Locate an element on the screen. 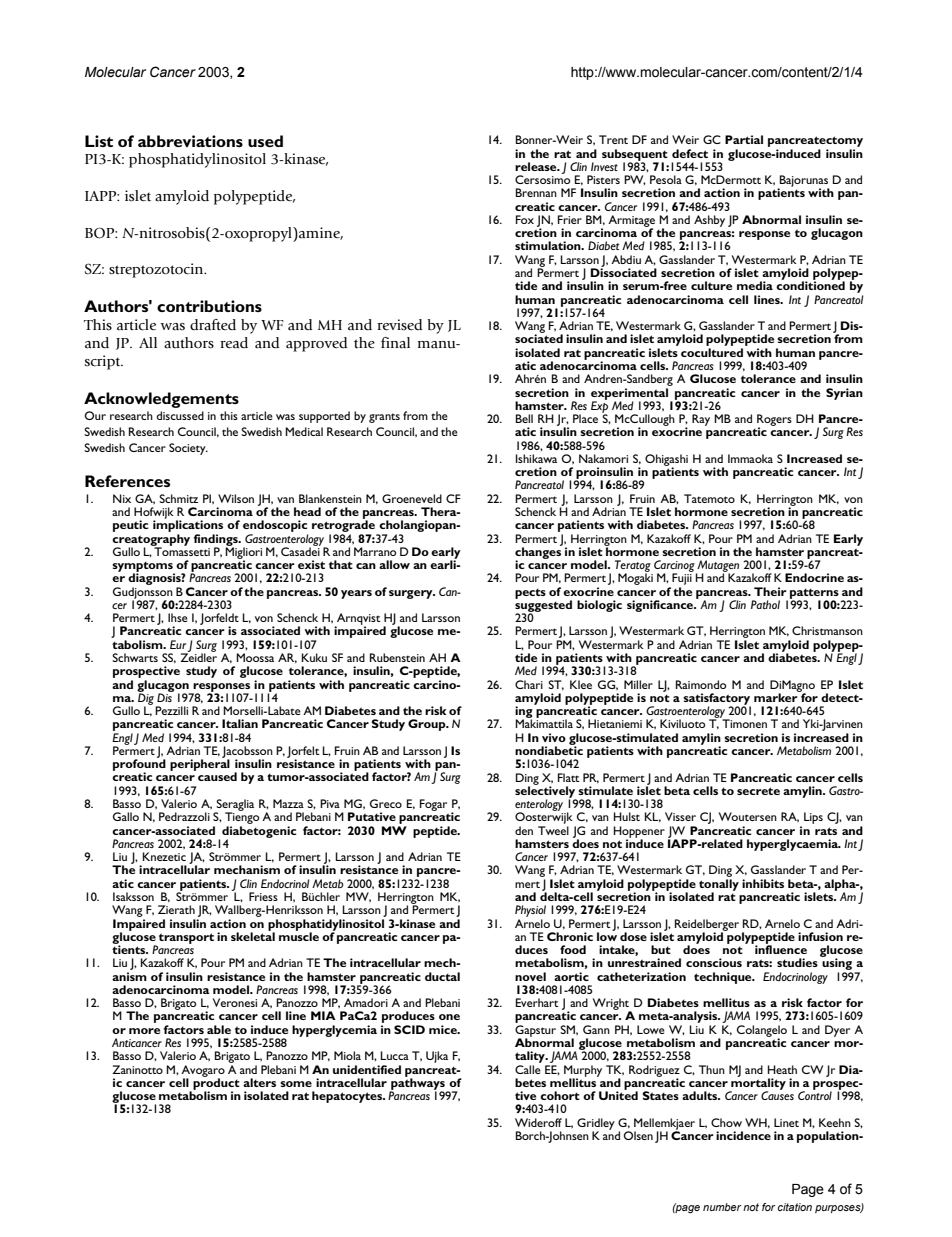 The image size is (952, 1237). Ishikawa is located at coordinates (536, 458).
